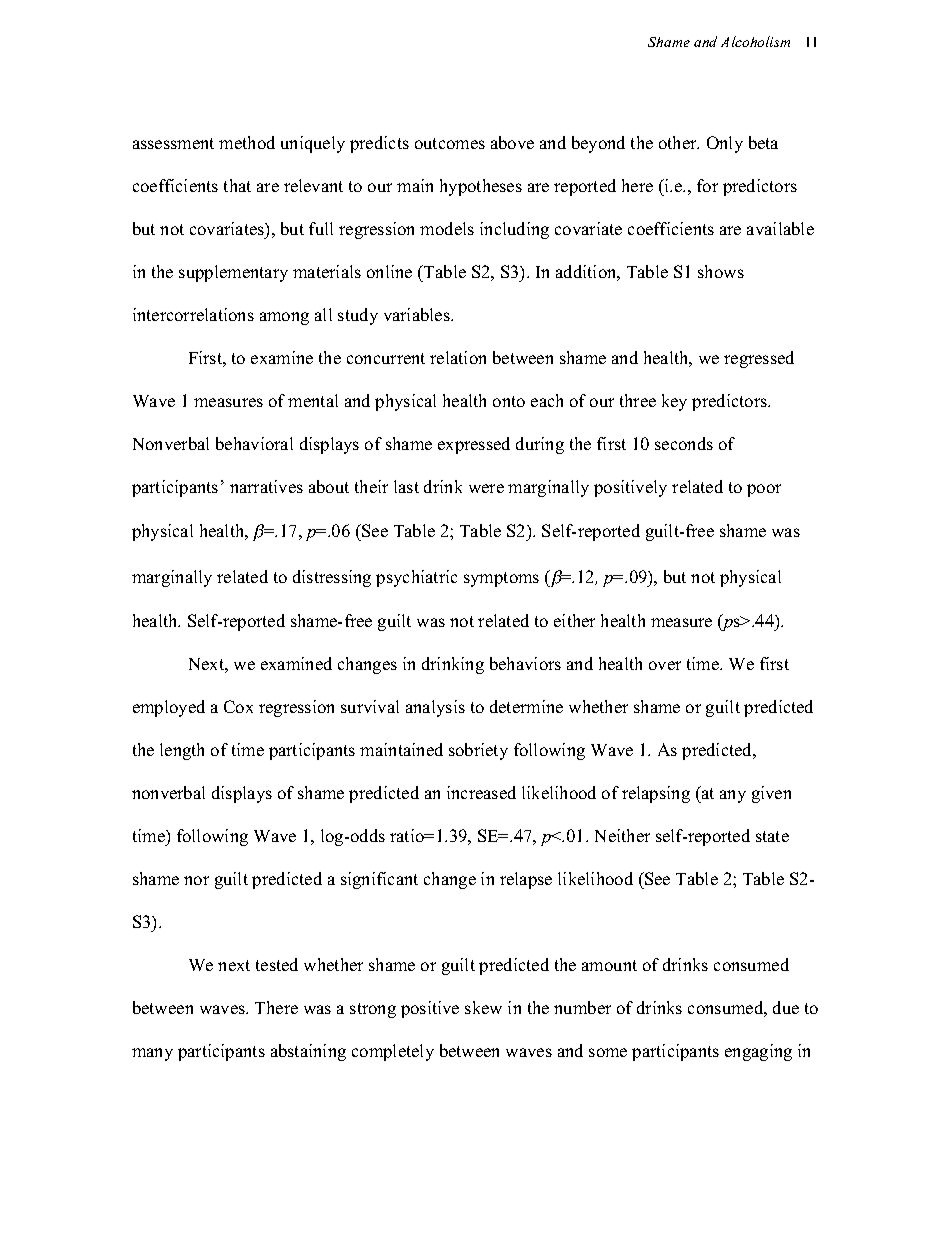 This document has width=952, height=1233. I want to click on Alcoholism, so click(755, 41).
